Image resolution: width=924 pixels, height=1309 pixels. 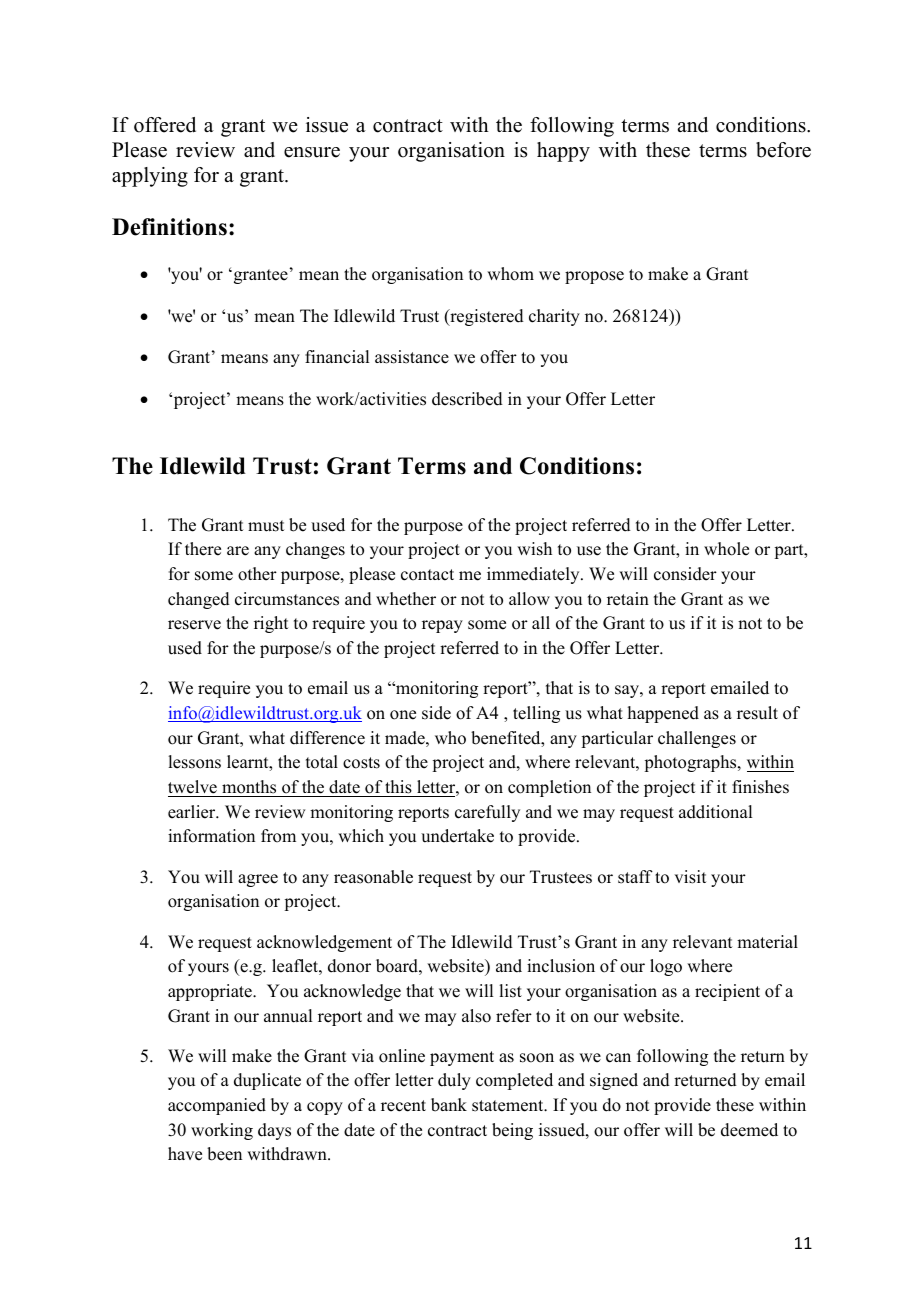 What do you see at coordinates (442, 626) in the screenshot?
I see `repay` at bounding box center [442, 626].
